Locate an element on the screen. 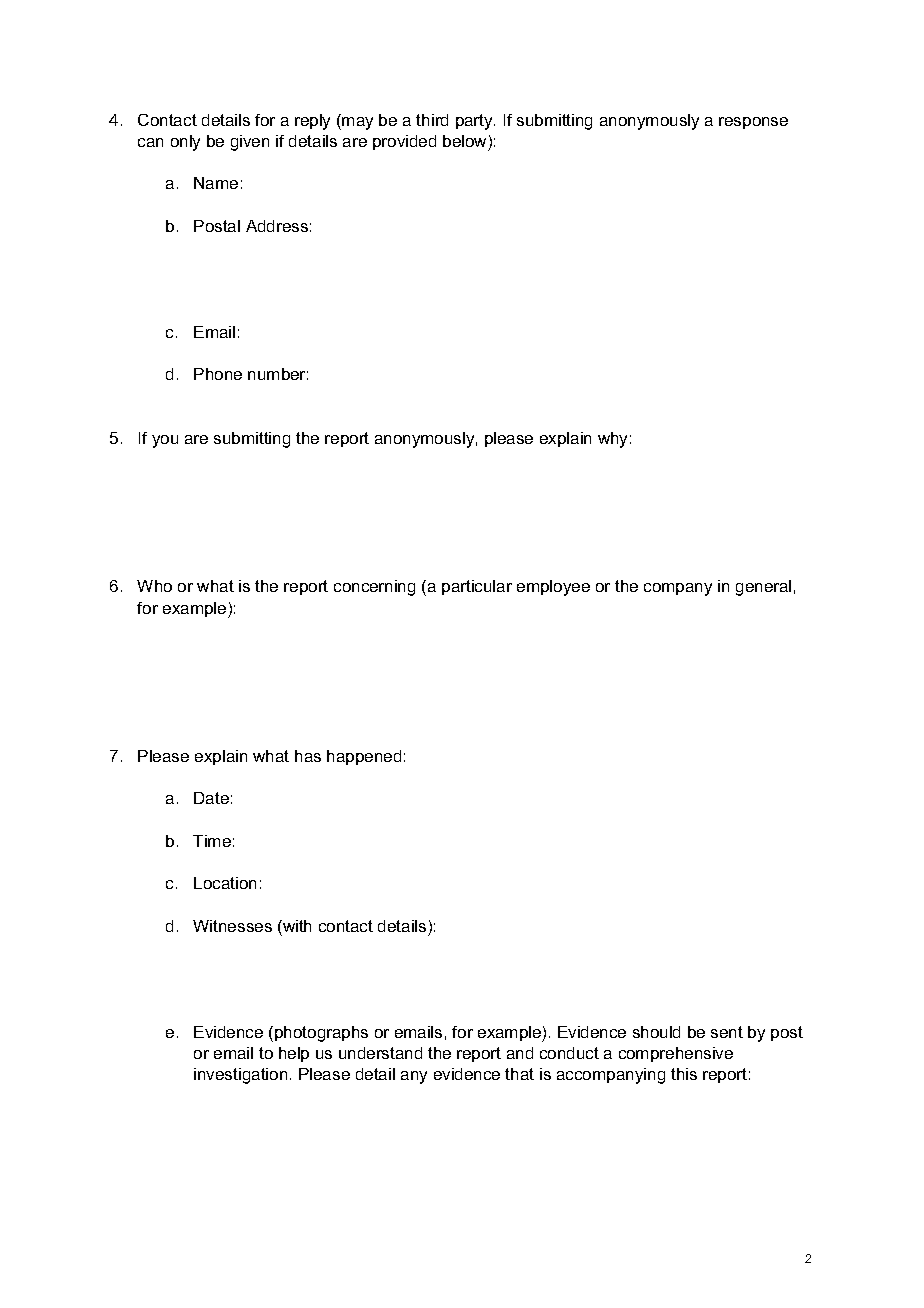 This screenshot has width=924, height=1308. happened is located at coordinates (364, 757).
